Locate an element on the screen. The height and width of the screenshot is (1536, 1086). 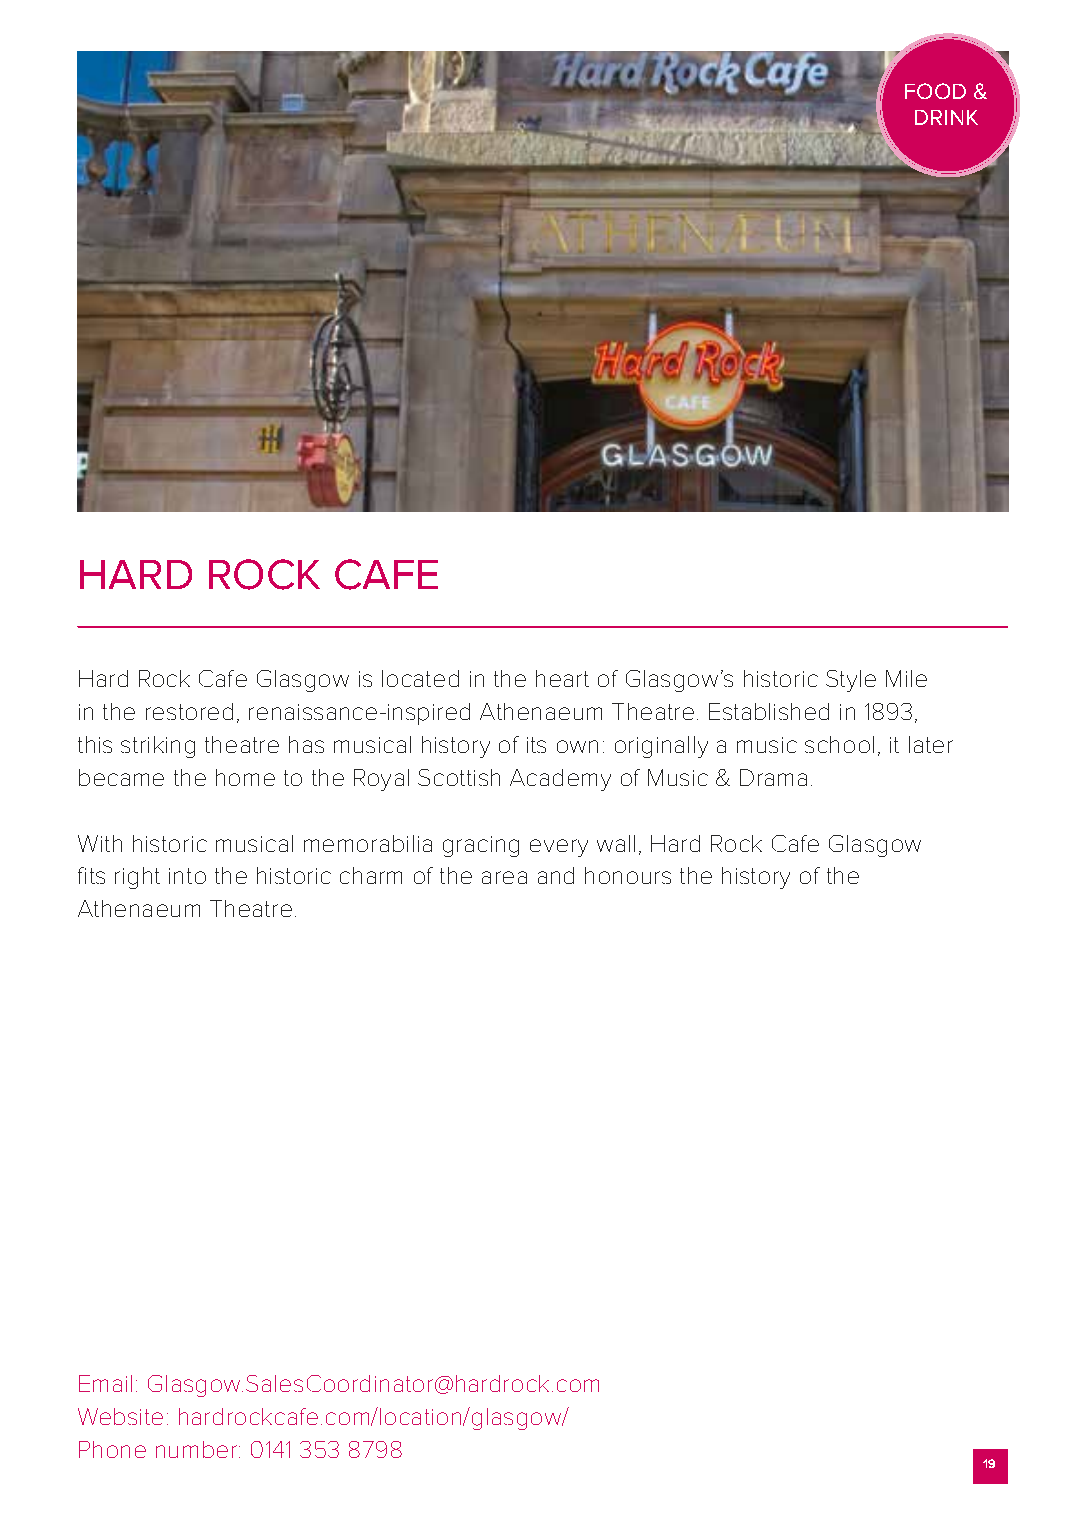
number is located at coordinates (198, 1449).
